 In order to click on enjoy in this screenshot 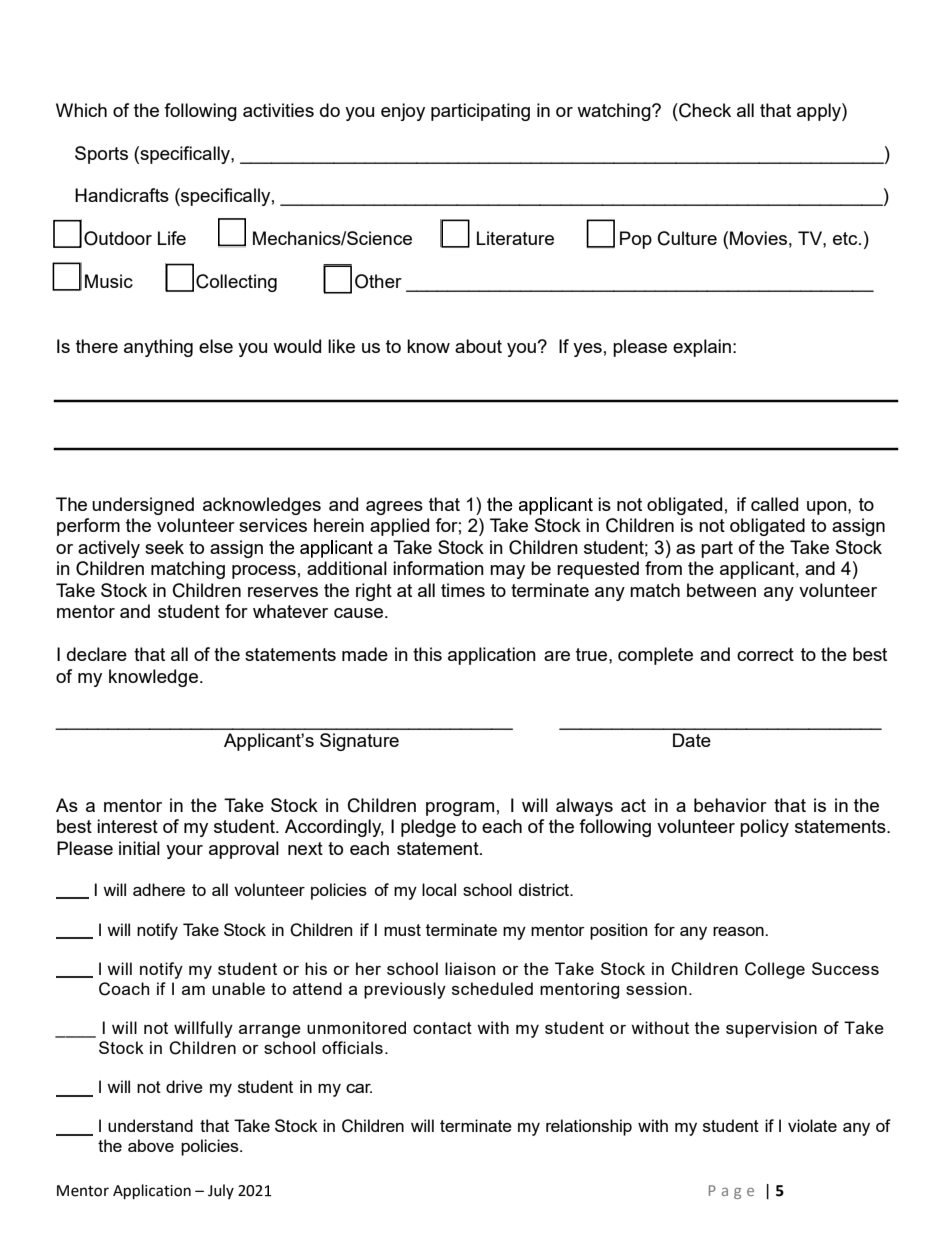, I will do `click(403, 112)`.
